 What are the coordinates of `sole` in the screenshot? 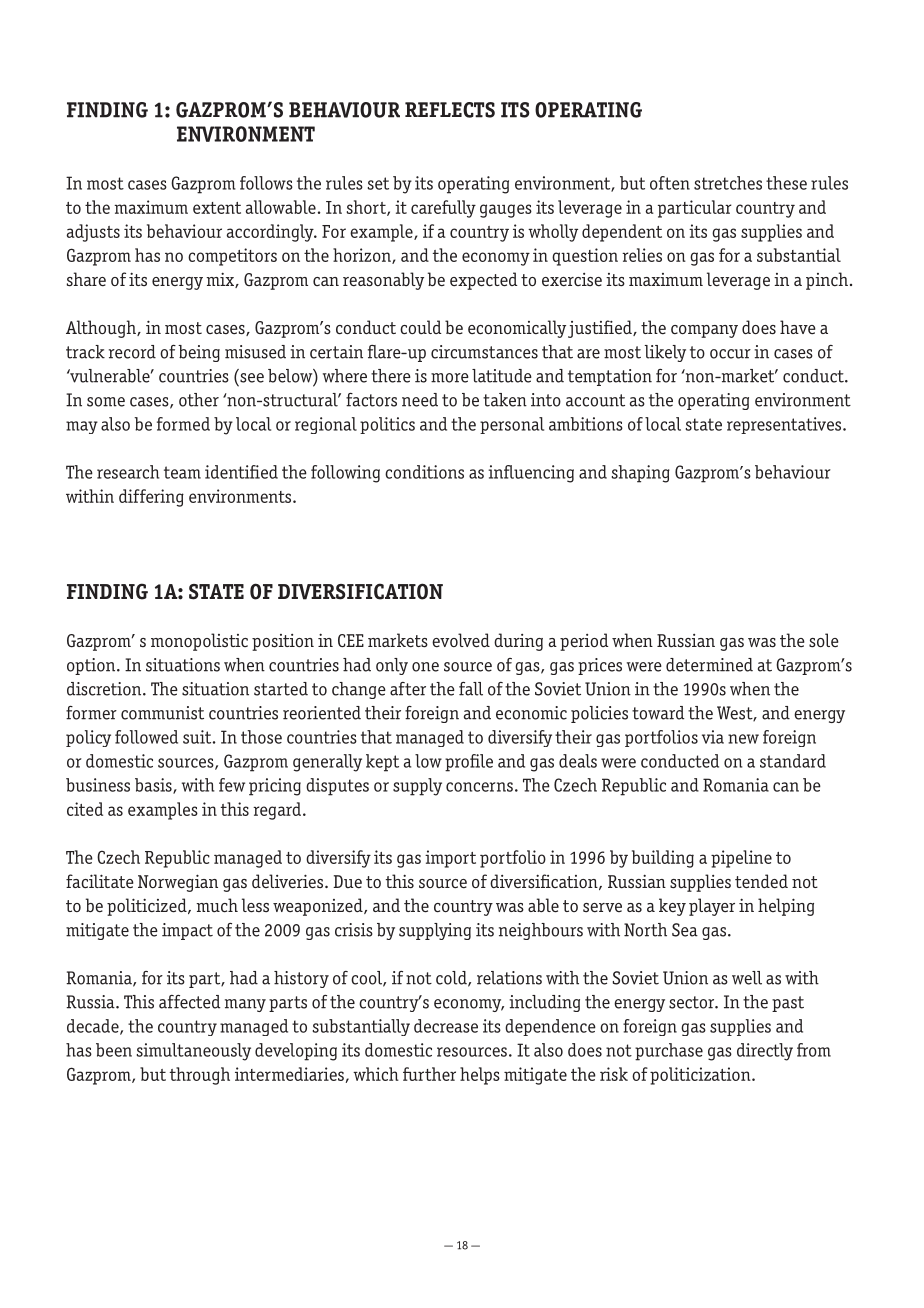 It's located at (824, 640).
